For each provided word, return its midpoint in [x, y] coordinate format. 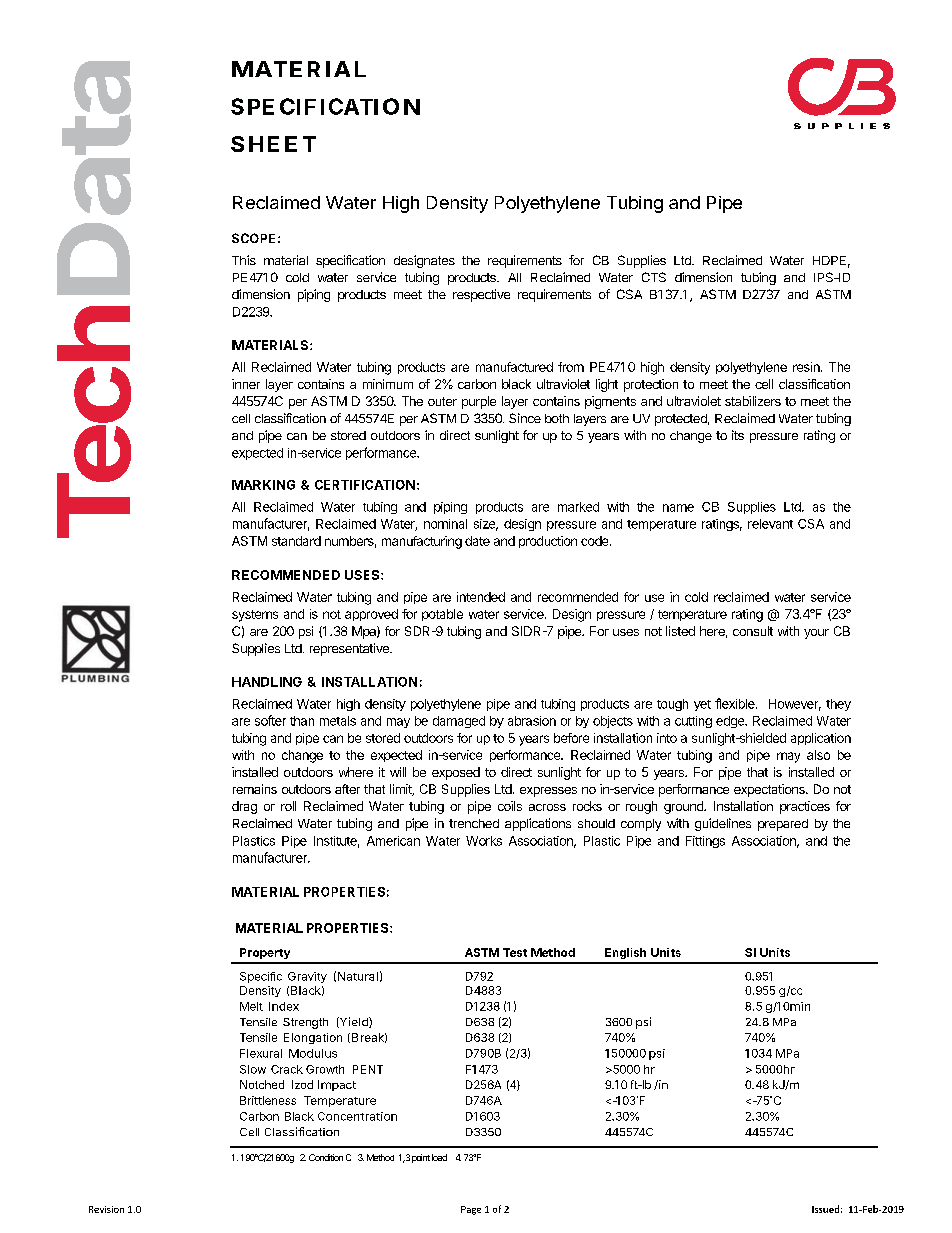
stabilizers [753, 401]
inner [246, 384]
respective [481, 295]
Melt [251, 1006]
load [439, 1157]
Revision [106, 1209]
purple [479, 402]
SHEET [273, 144]
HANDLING [267, 682]
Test [515, 952]
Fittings [705, 842]
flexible [736, 703]
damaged [459, 722]
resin [807, 367]
